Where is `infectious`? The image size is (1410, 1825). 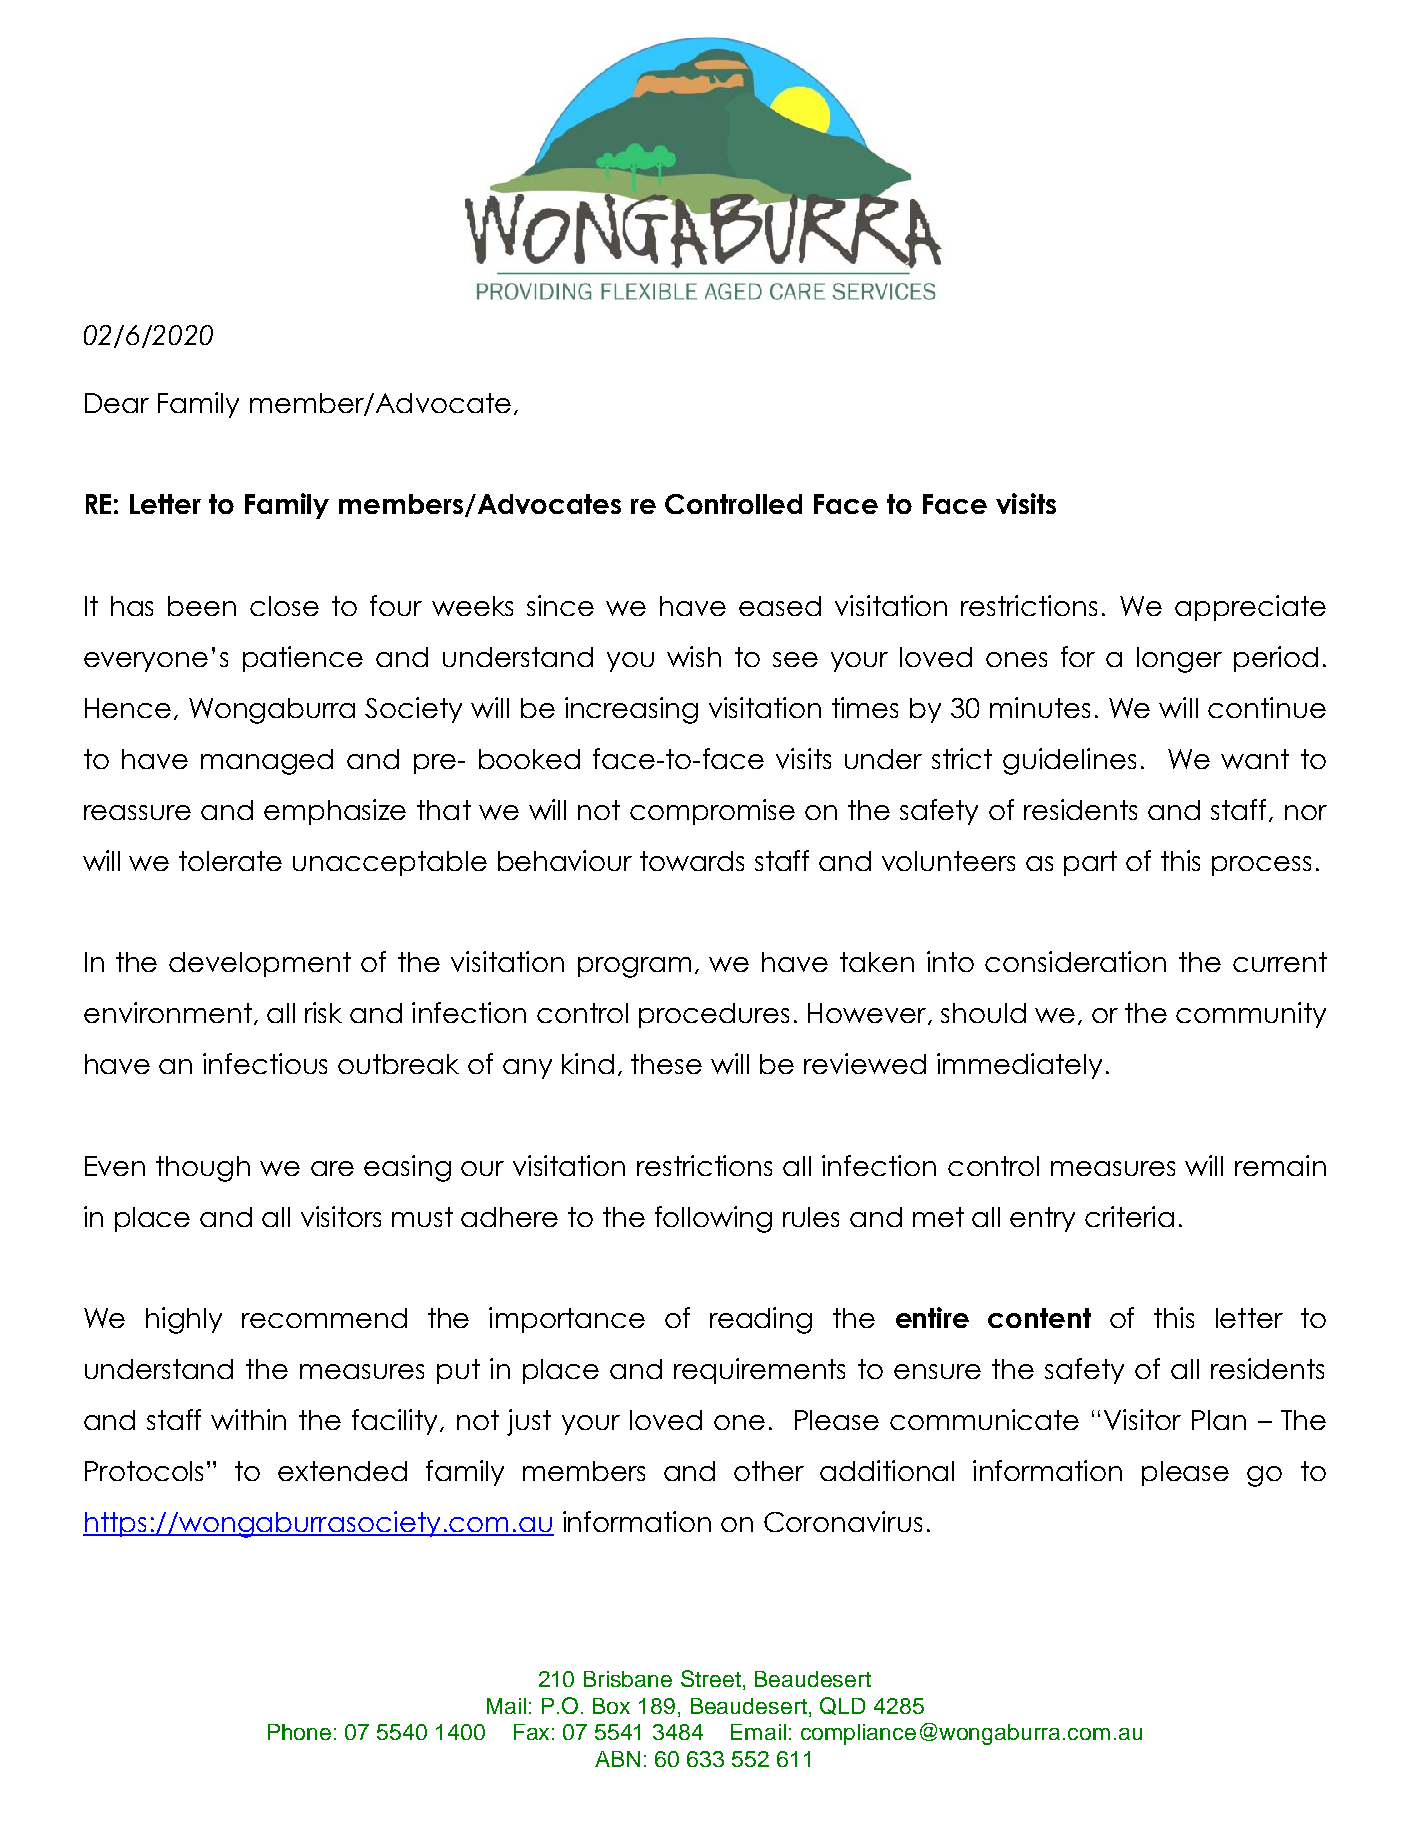
infectious is located at coordinates (265, 1063).
